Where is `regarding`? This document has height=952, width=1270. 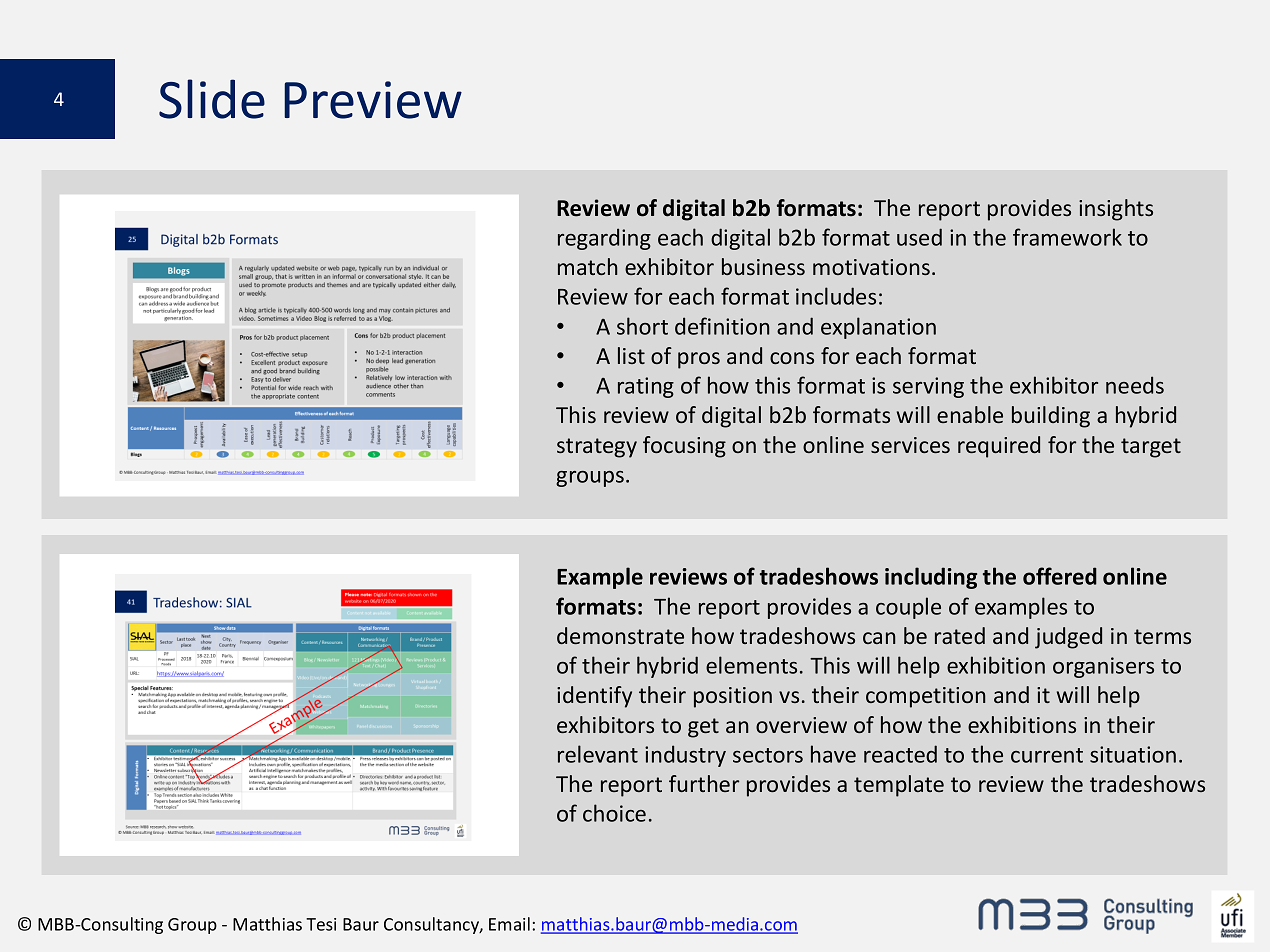
regarding is located at coordinates (604, 239).
